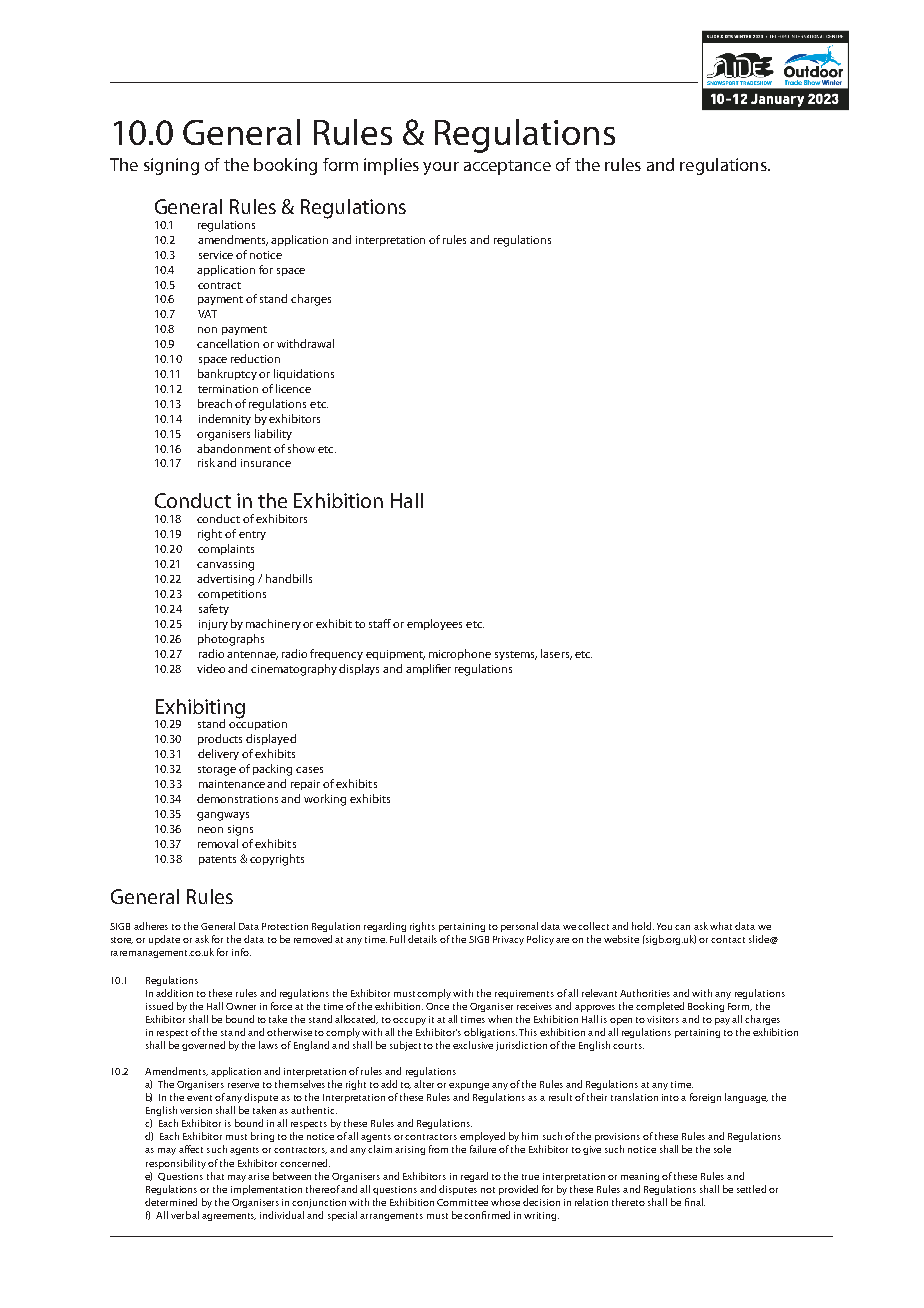 The height and width of the image is (1308, 924). What do you see at coordinates (213, 668) in the image?
I see `video` at bounding box center [213, 668].
